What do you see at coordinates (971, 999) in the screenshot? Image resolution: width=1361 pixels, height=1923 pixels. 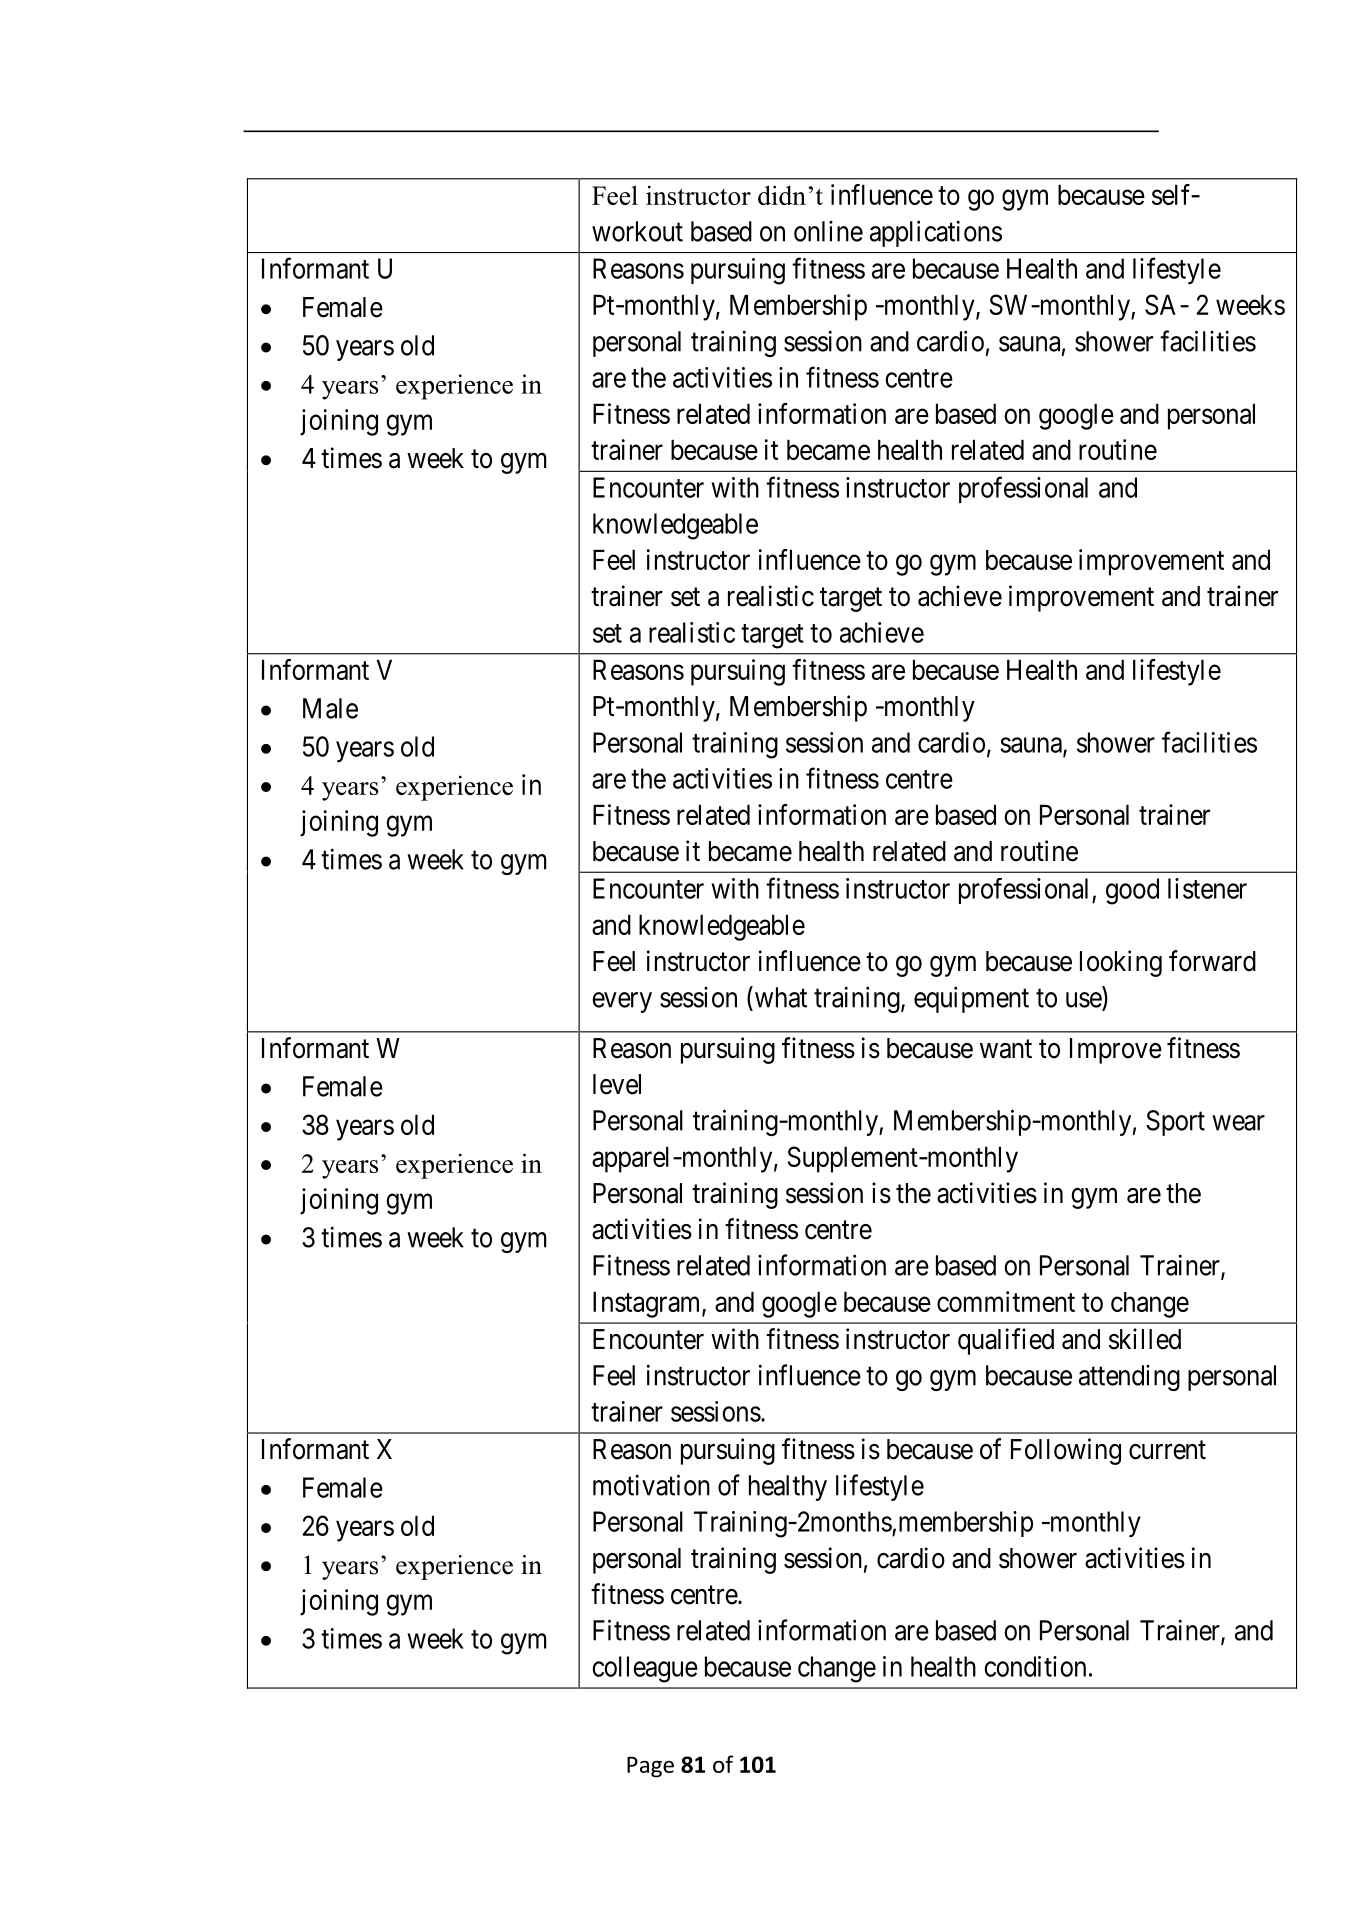 I see `equipment` at bounding box center [971, 999].
